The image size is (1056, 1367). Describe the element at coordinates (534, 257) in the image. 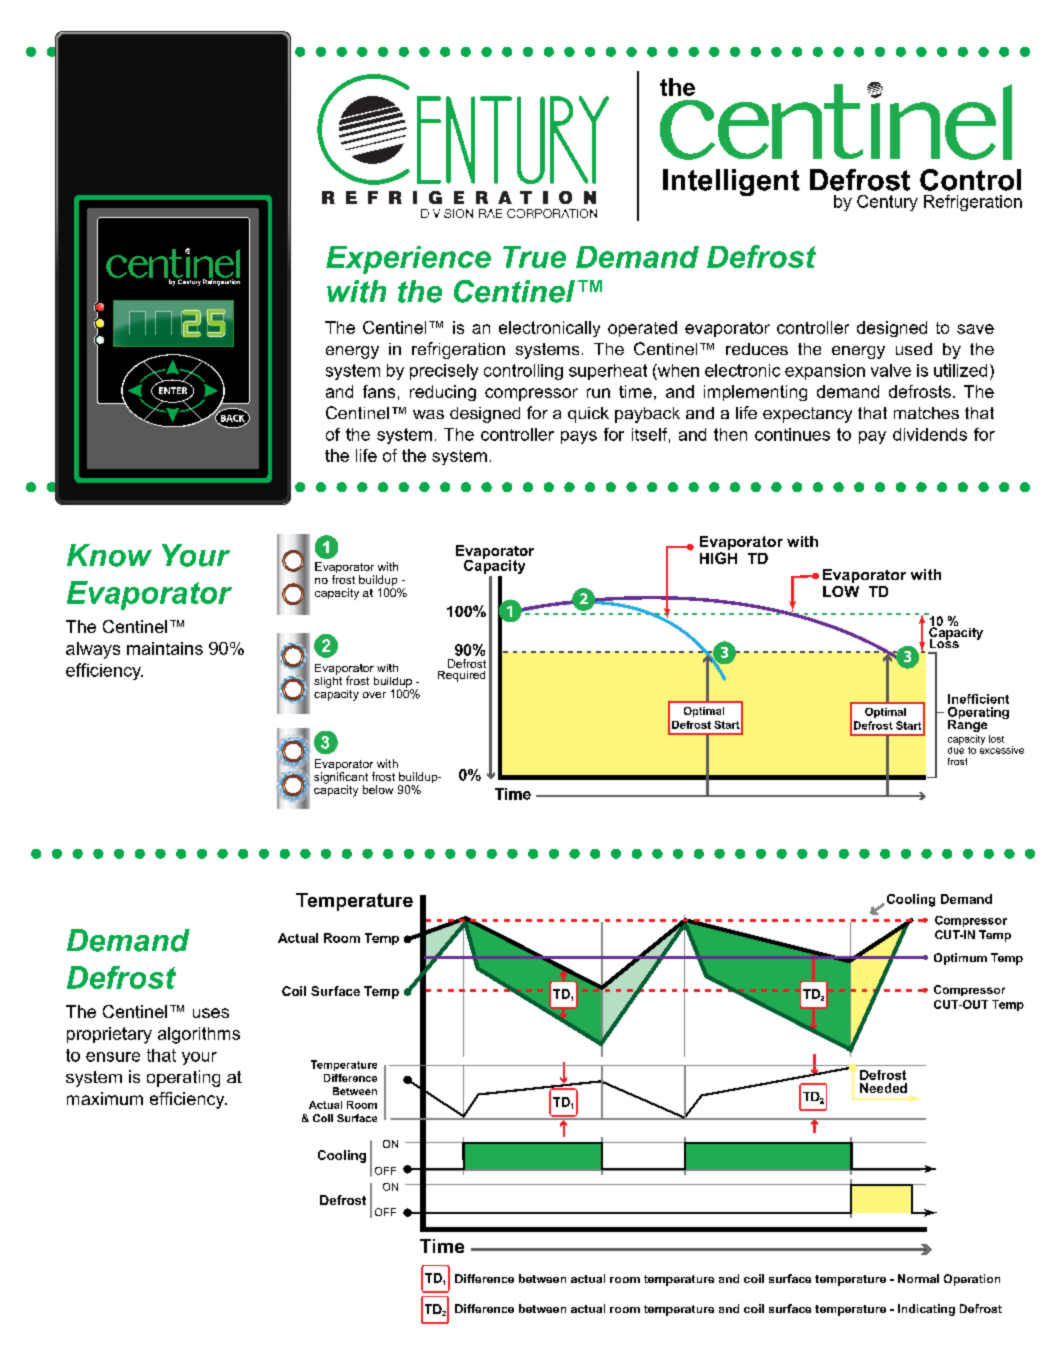

I see `True` at that location.
